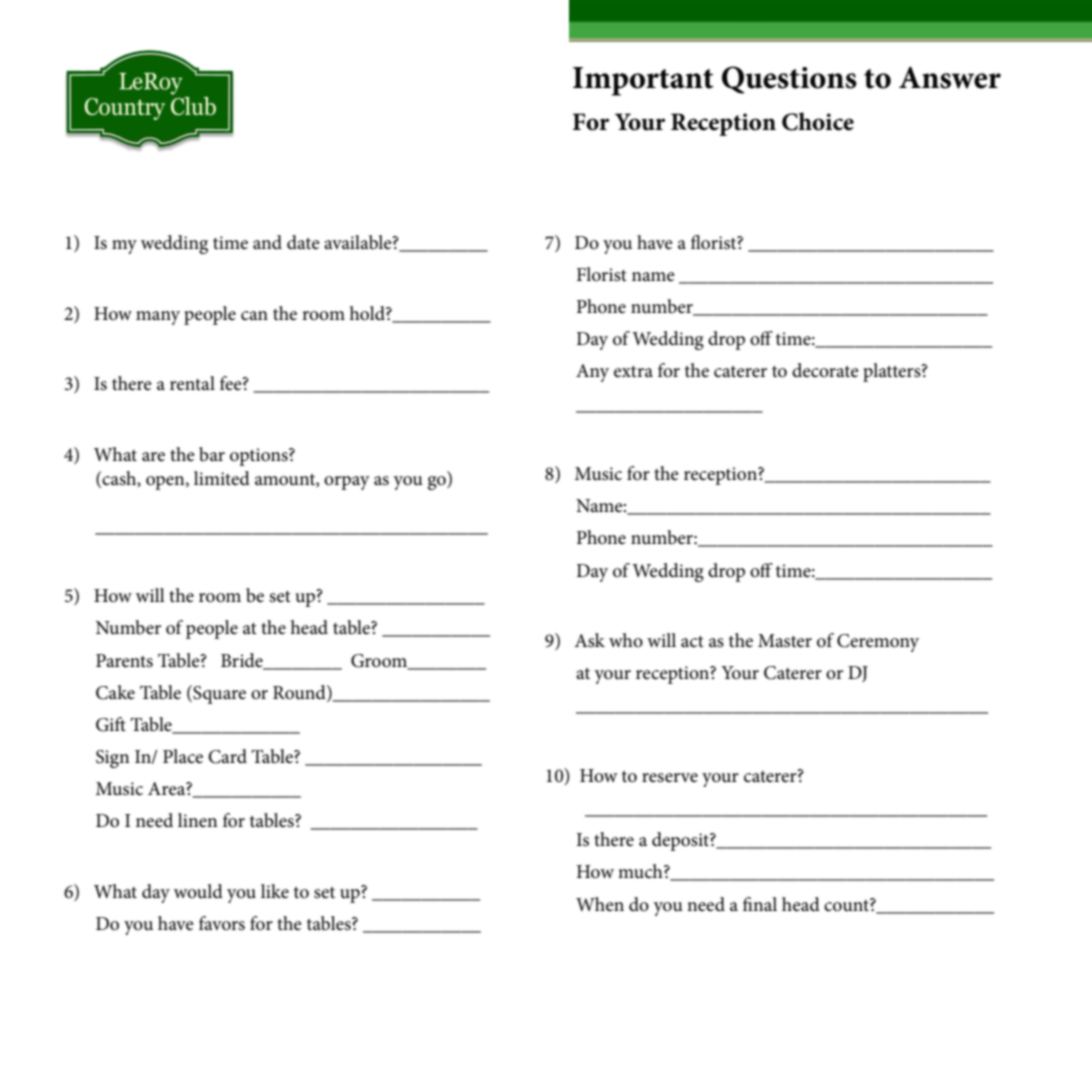  I want to click on extra, so click(633, 372).
